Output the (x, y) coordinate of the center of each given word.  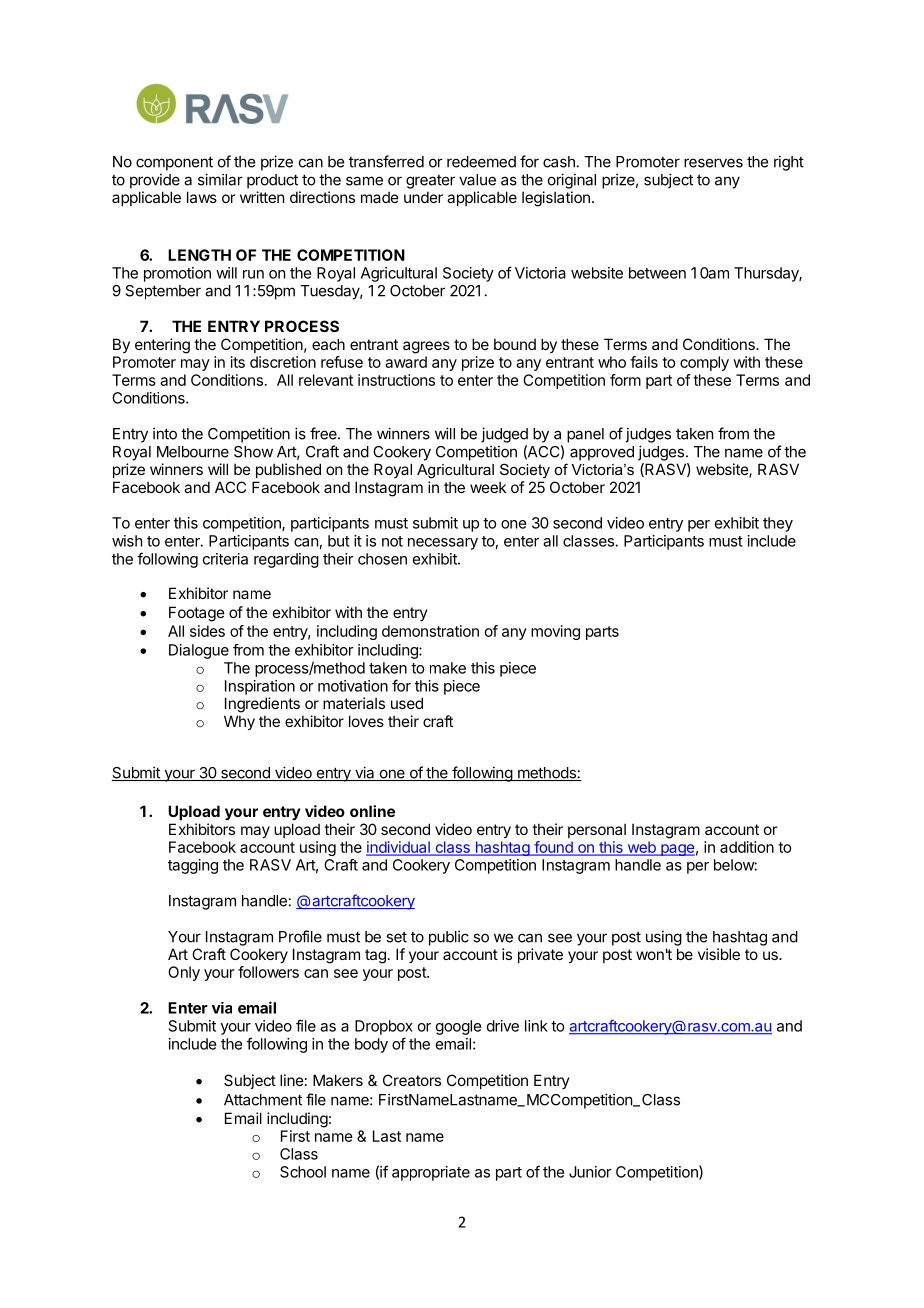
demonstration (430, 631)
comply (704, 363)
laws (202, 197)
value (477, 180)
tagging (193, 866)
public (449, 938)
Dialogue (199, 651)
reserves (713, 163)
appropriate (431, 1173)
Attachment (263, 1100)
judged (504, 435)
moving (555, 632)
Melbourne (193, 452)
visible (719, 954)
